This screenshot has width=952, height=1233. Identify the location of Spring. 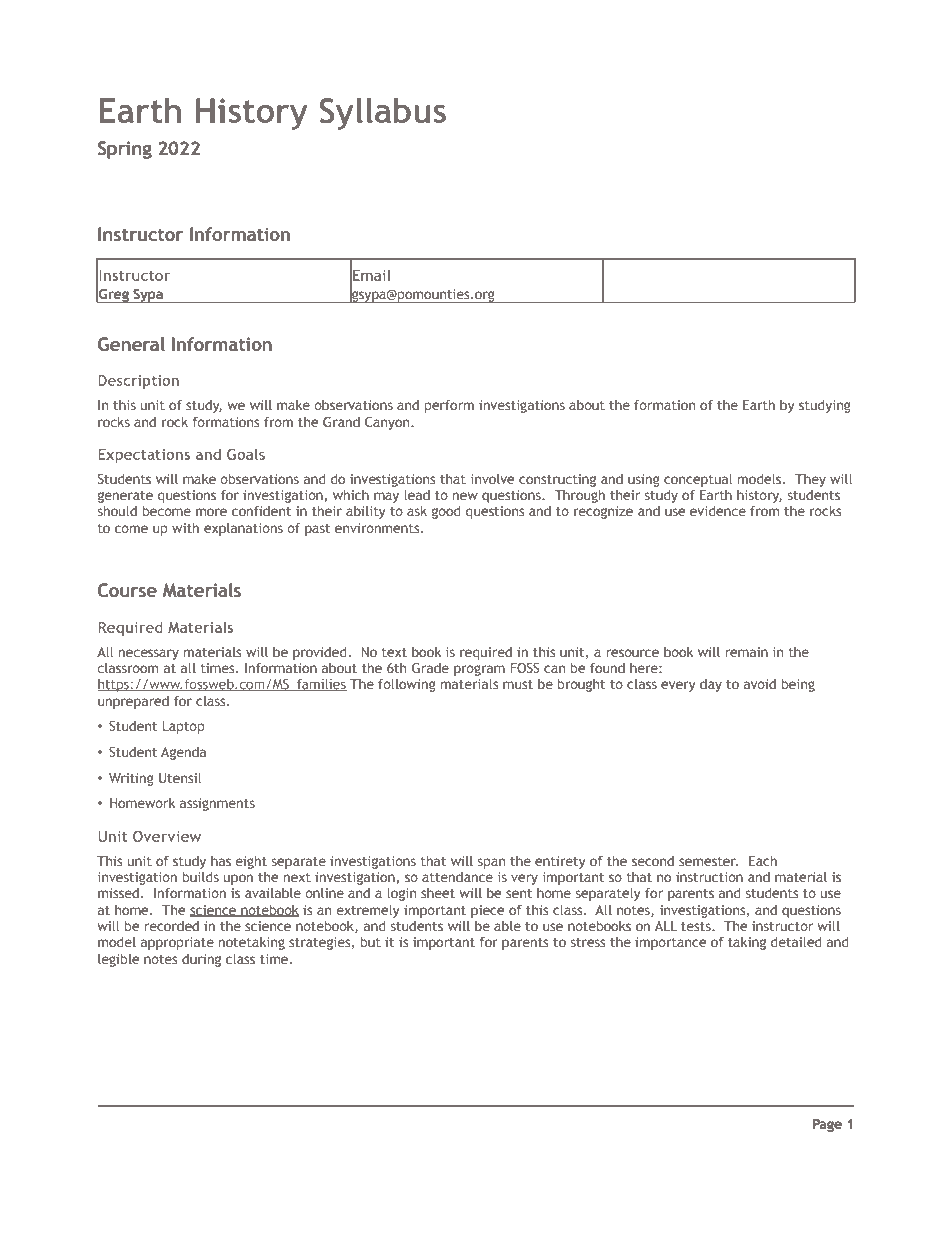
(125, 150).
